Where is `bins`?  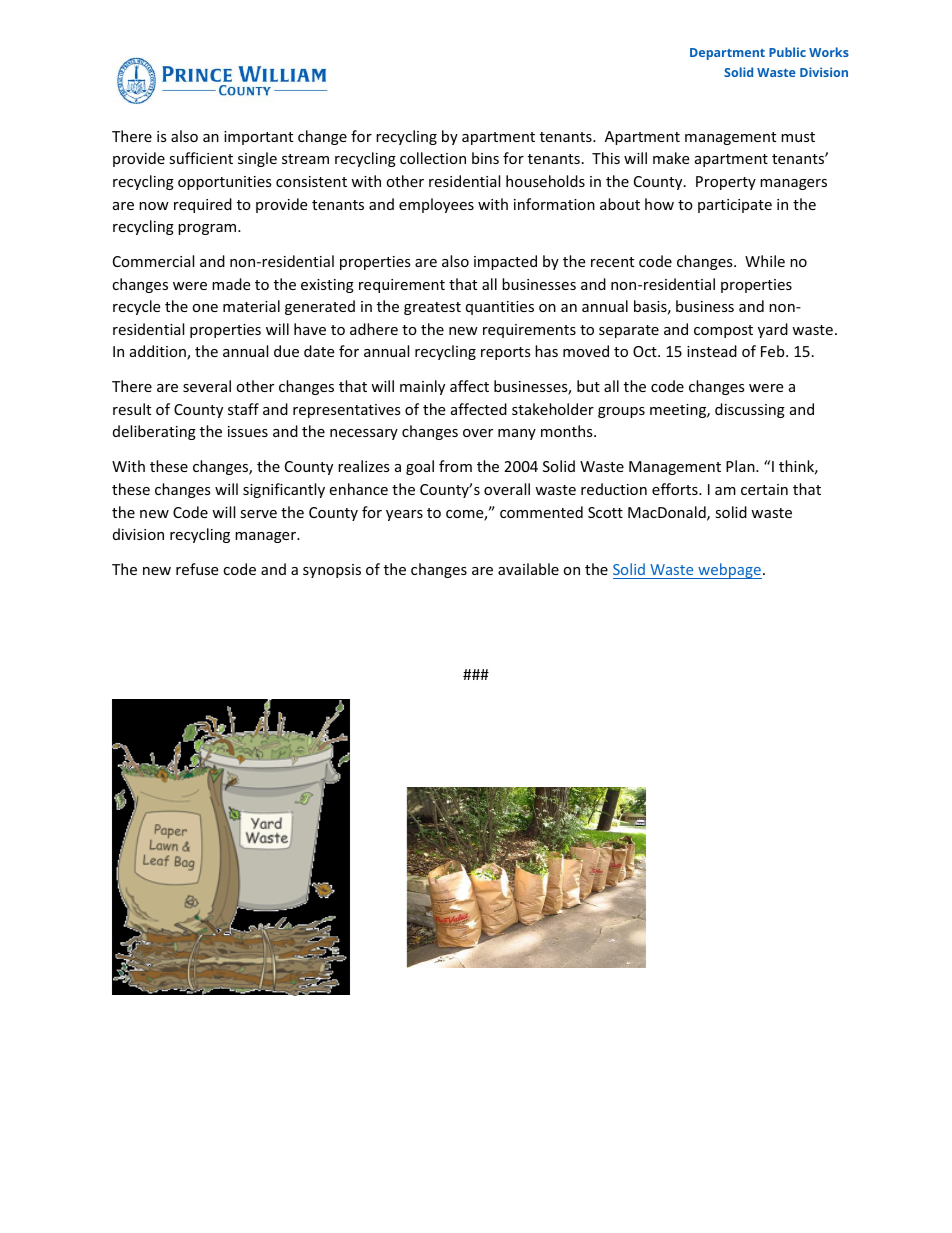
bins is located at coordinates (485, 158).
